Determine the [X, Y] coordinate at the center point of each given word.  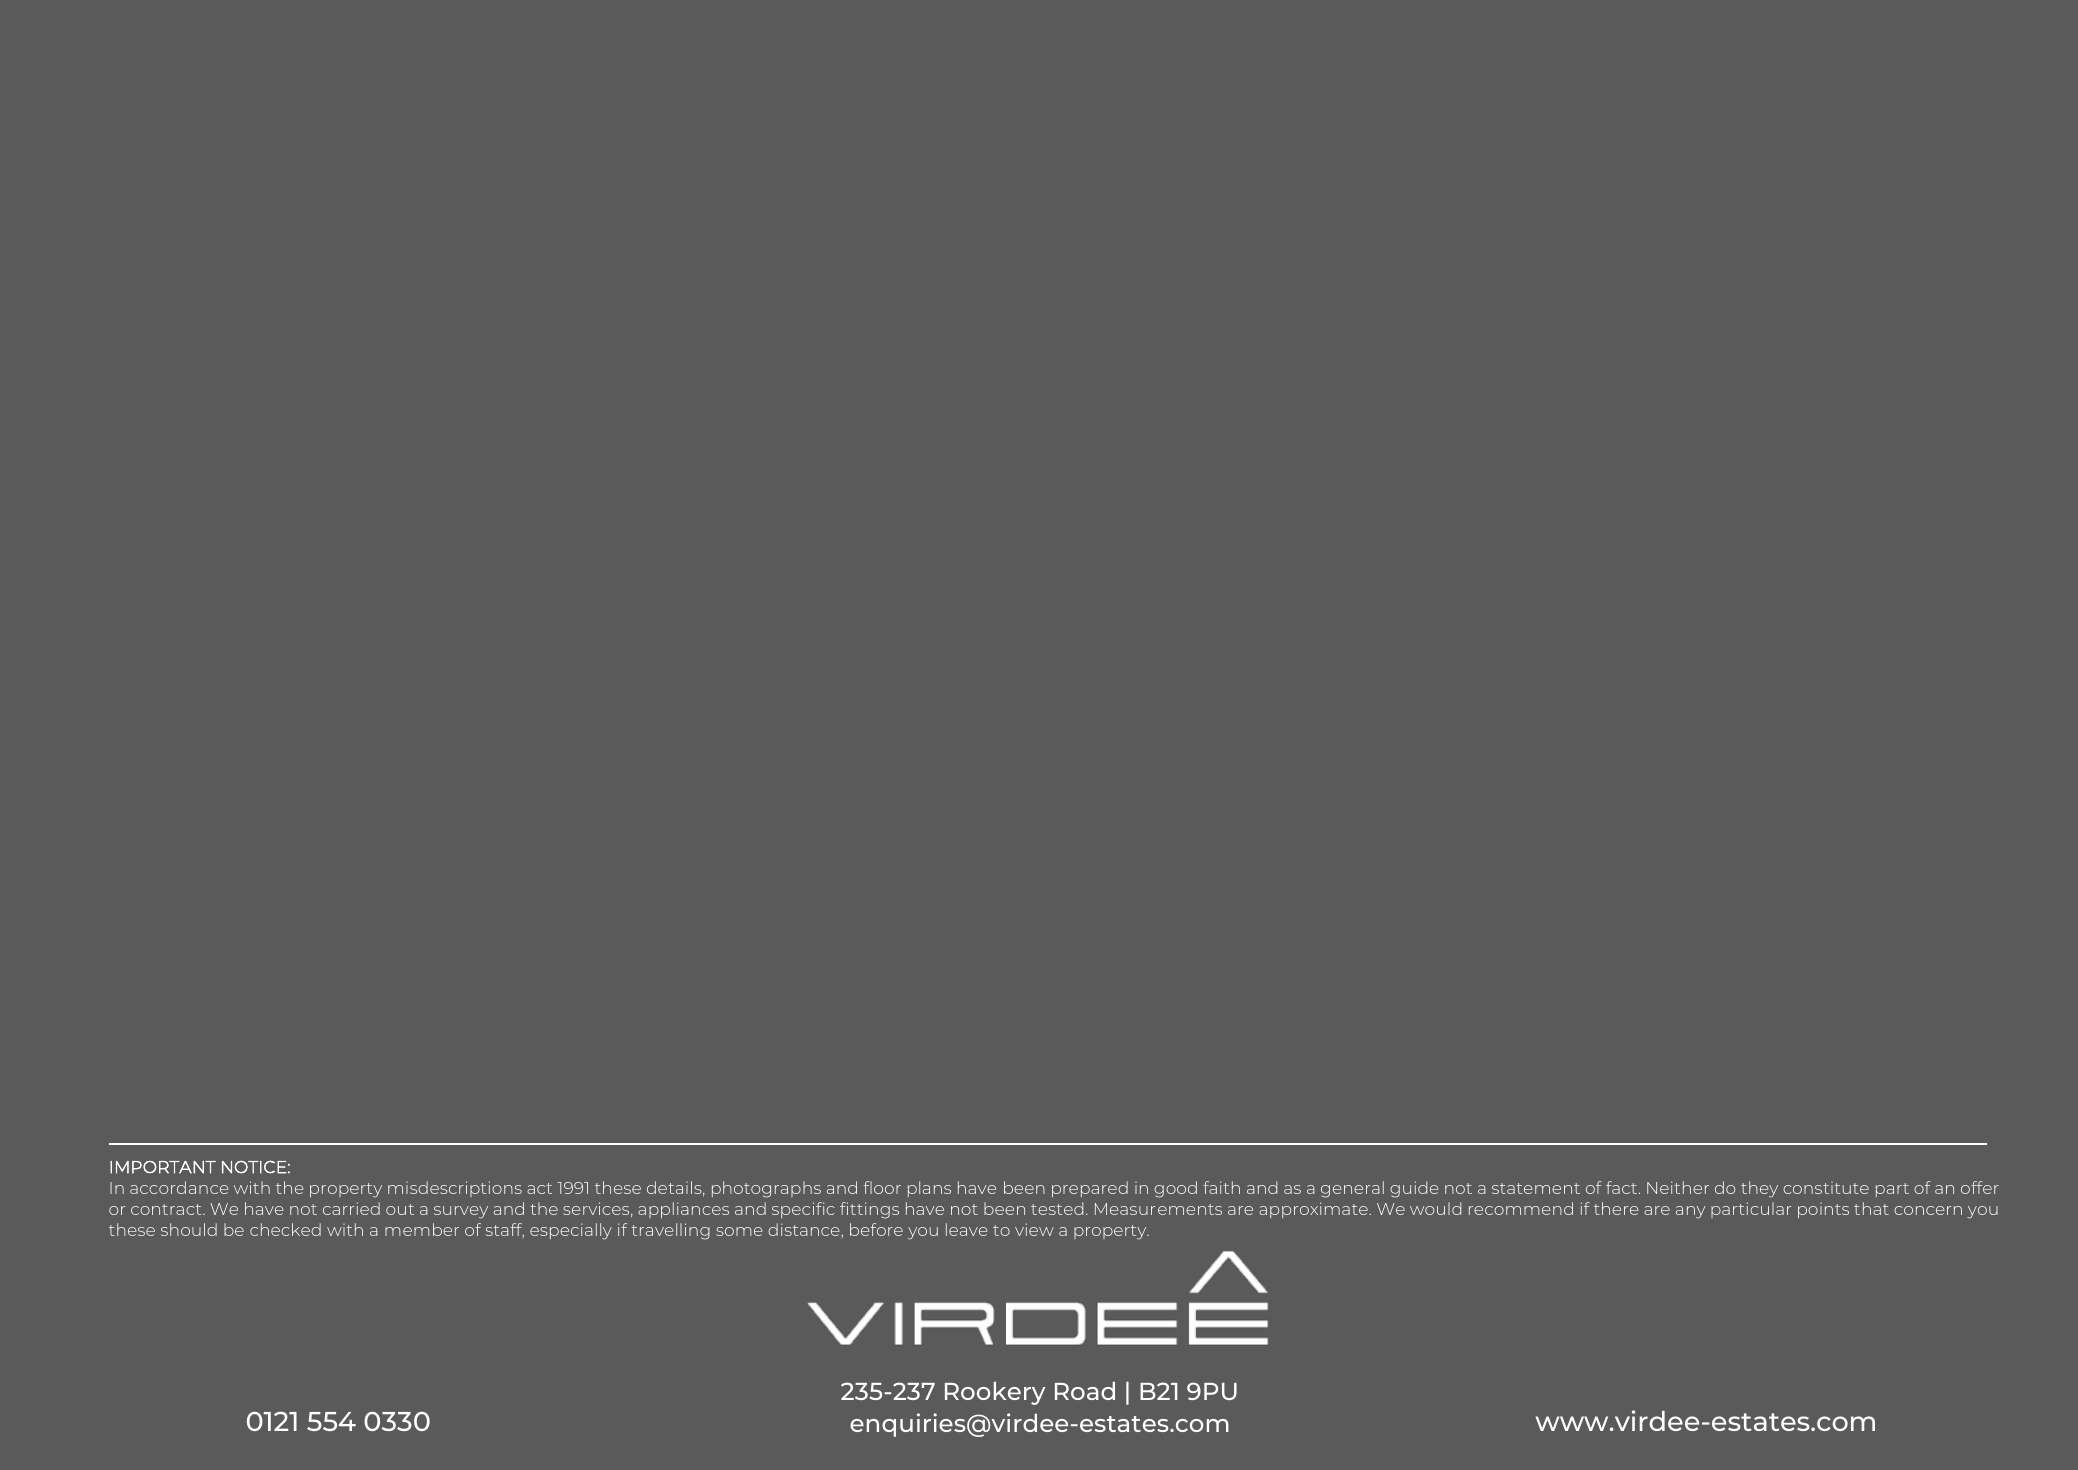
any [1690, 1212]
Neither [1678, 1187]
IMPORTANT [163, 1167]
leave [966, 1229]
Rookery [995, 1393]
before [876, 1229]
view [1034, 1229]
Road [1085, 1391]
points [1823, 1210]
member [422, 1229]
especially [571, 1231]
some [739, 1231]
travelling [670, 1231]
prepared [1090, 1189]
